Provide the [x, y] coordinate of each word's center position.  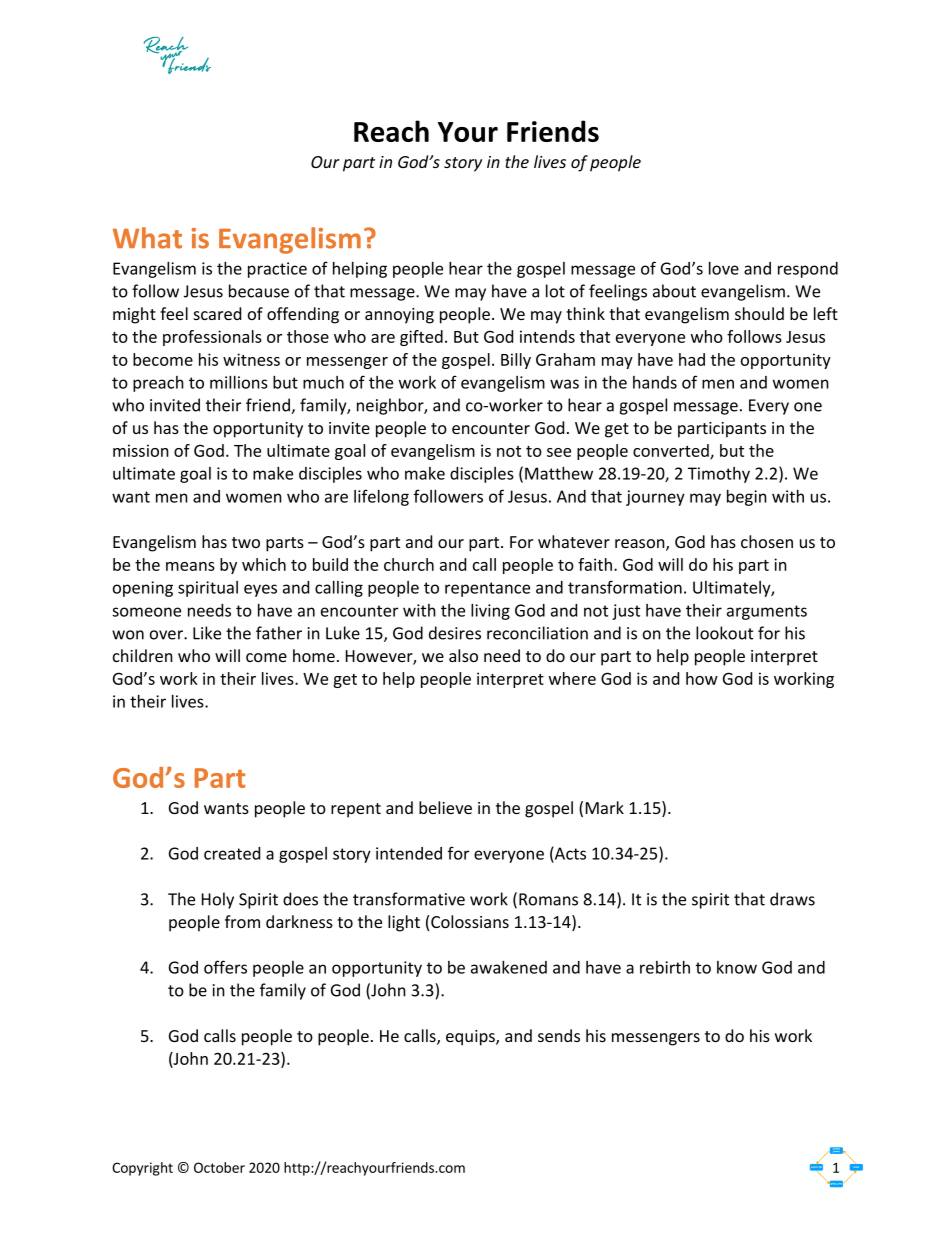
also [463, 655]
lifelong [381, 497]
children [143, 655]
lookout [724, 633]
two [246, 542]
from [242, 921]
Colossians [470, 921]
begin [747, 498]
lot [555, 291]
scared [217, 313]
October [219, 1167]
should [759, 313]
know [737, 967]
